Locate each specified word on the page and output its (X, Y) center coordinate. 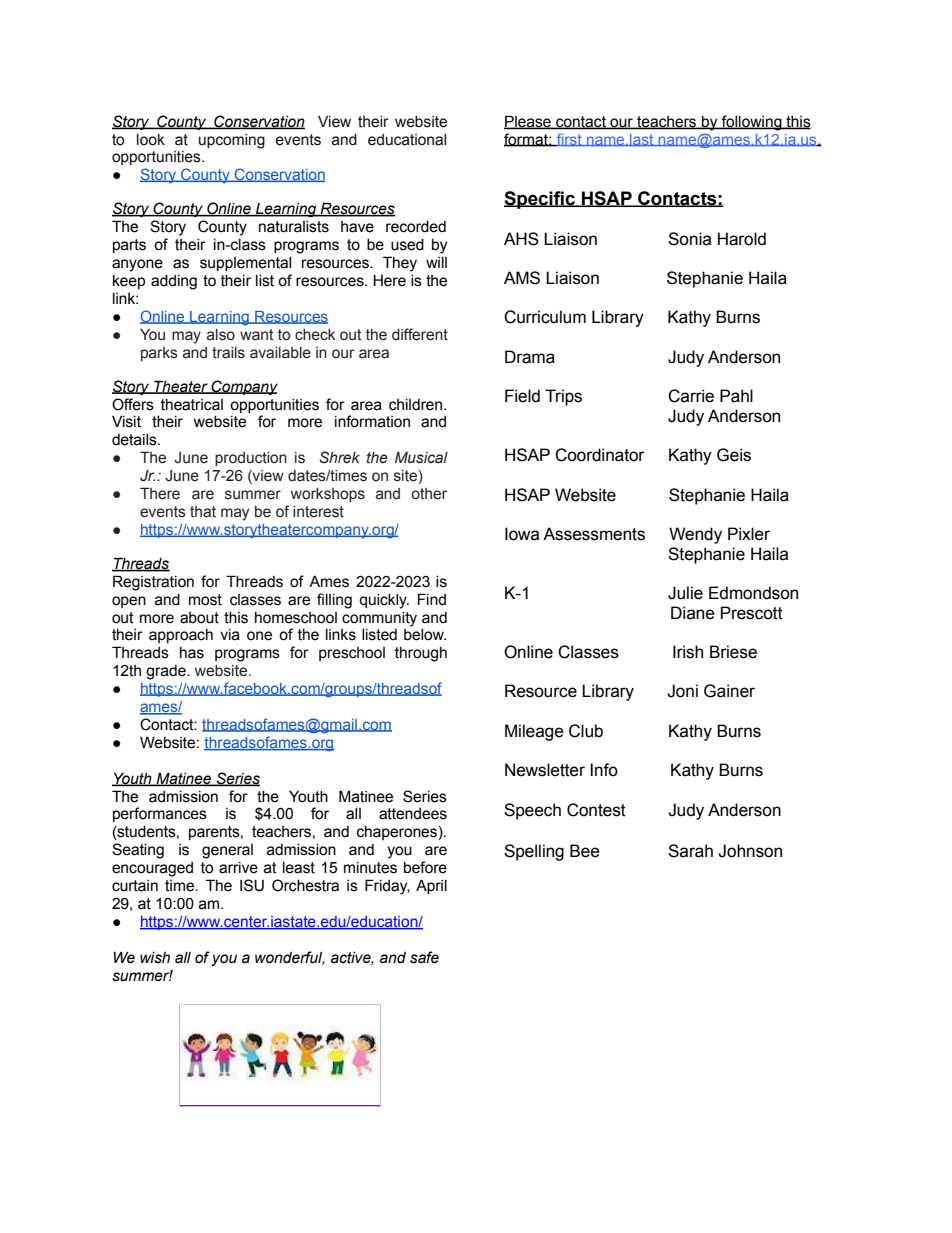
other (429, 494)
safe (424, 957)
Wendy (695, 535)
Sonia (689, 239)
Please (528, 122)
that (203, 512)
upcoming (232, 141)
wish (155, 958)
